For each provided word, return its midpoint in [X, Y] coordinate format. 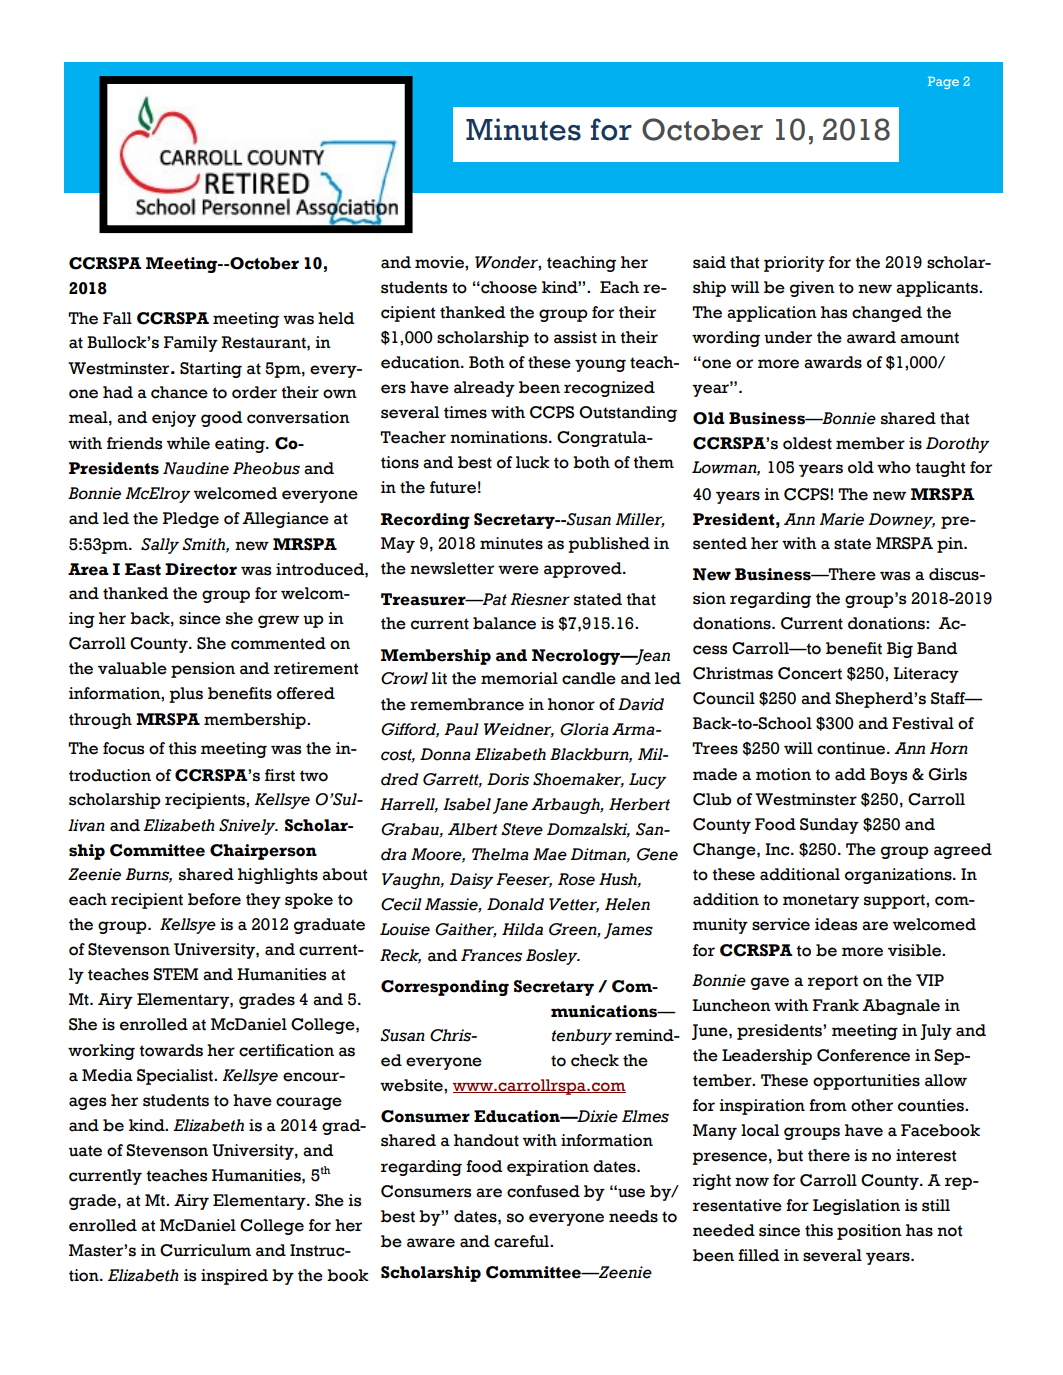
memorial [519, 678]
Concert [810, 673]
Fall [117, 318]
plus [186, 695]
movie [440, 262]
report [833, 982]
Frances [491, 955]
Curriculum [205, 1250]
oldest [807, 443]
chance [179, 392]
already [484, 389]
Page [943, 83]
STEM [175, 974]
